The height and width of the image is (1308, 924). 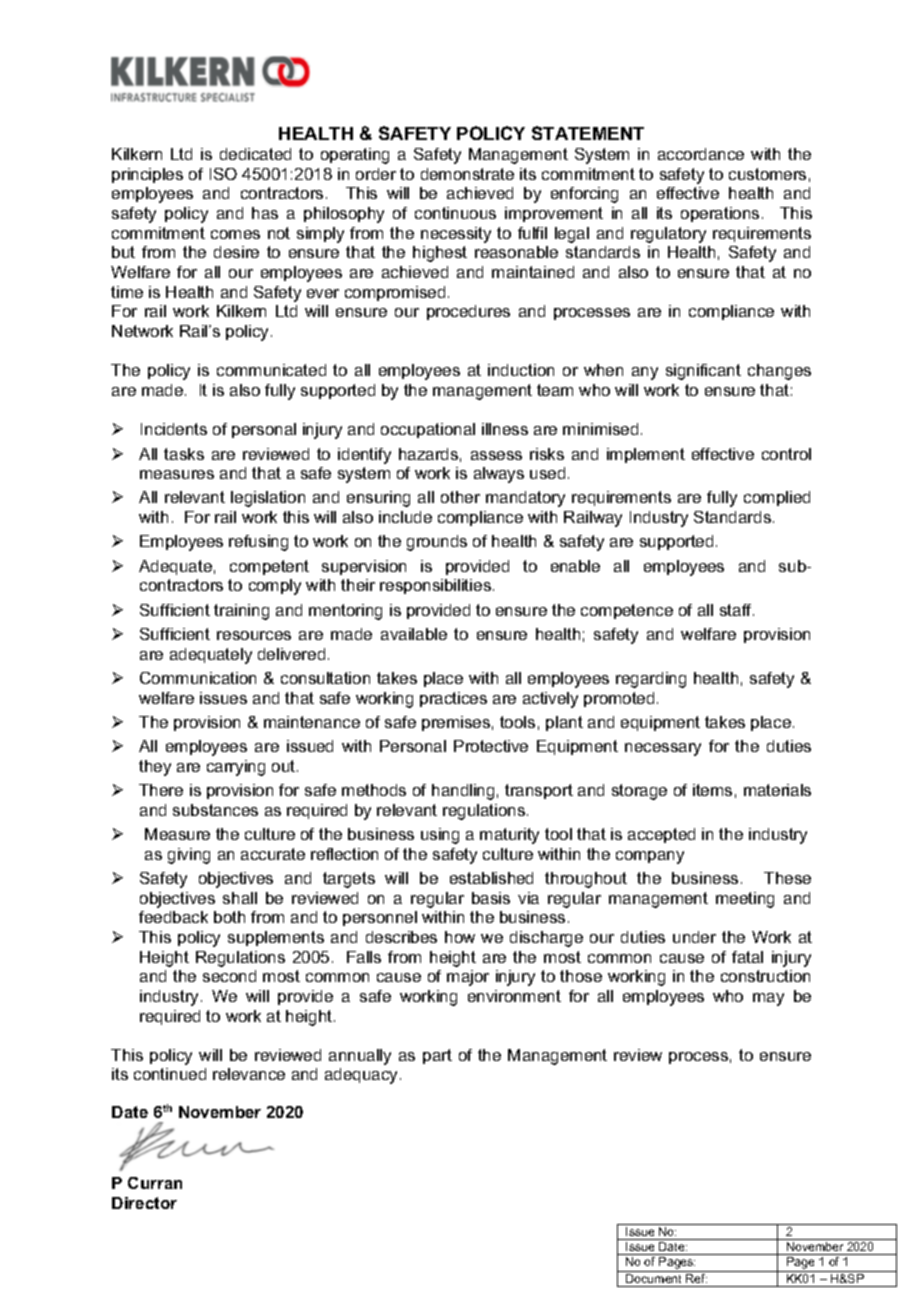 What do you see at coordinates (703, 372) in the image?
I see `significant` at bounding box center [703, 372].
